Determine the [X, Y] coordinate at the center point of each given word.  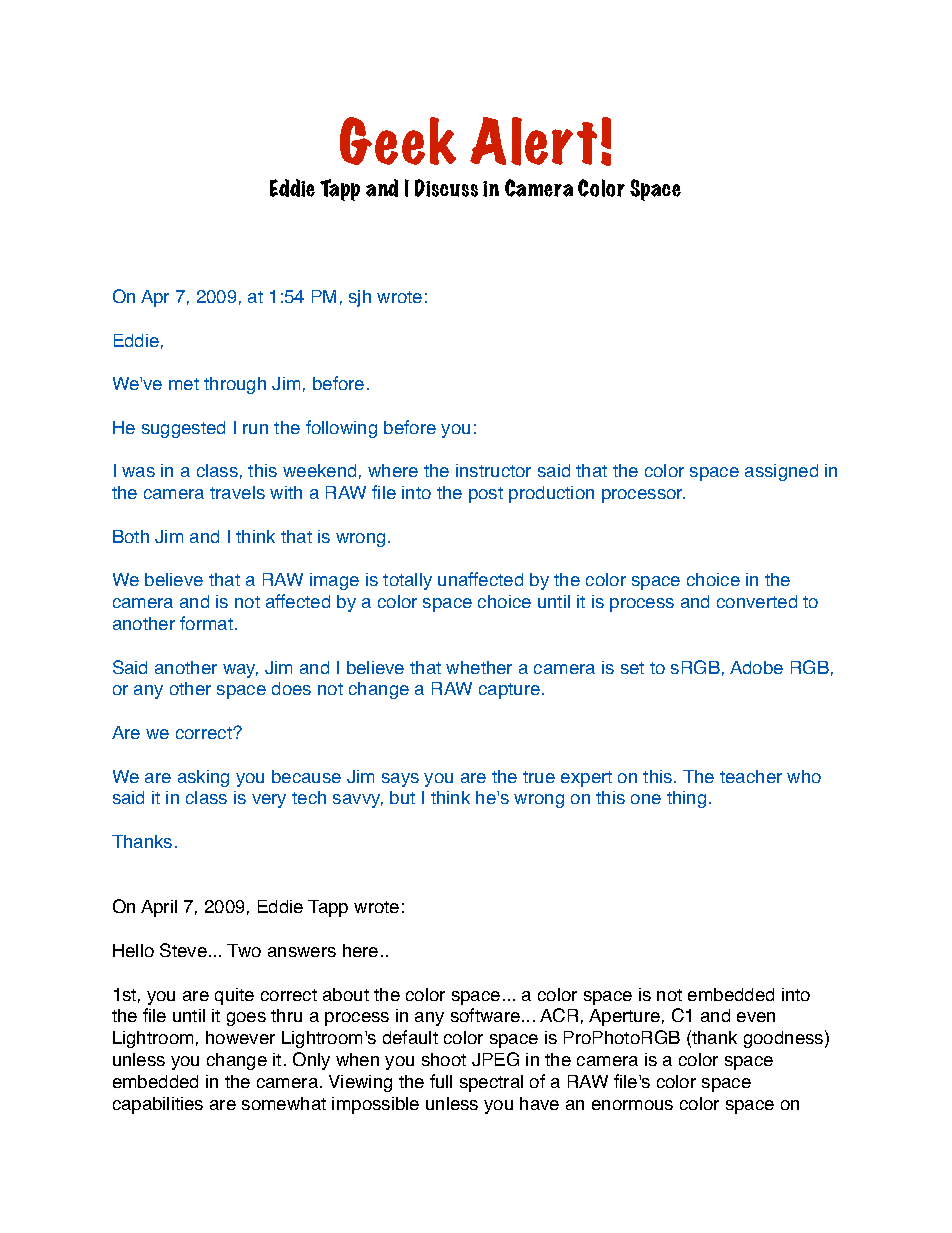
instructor [493, 470]
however [240, 1037]
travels [237, 492]
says [400, 780]
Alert [533, 141]
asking [203, 778]
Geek [398, 141]
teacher [751, 776]
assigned [781, 472]
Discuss [446, 188]
